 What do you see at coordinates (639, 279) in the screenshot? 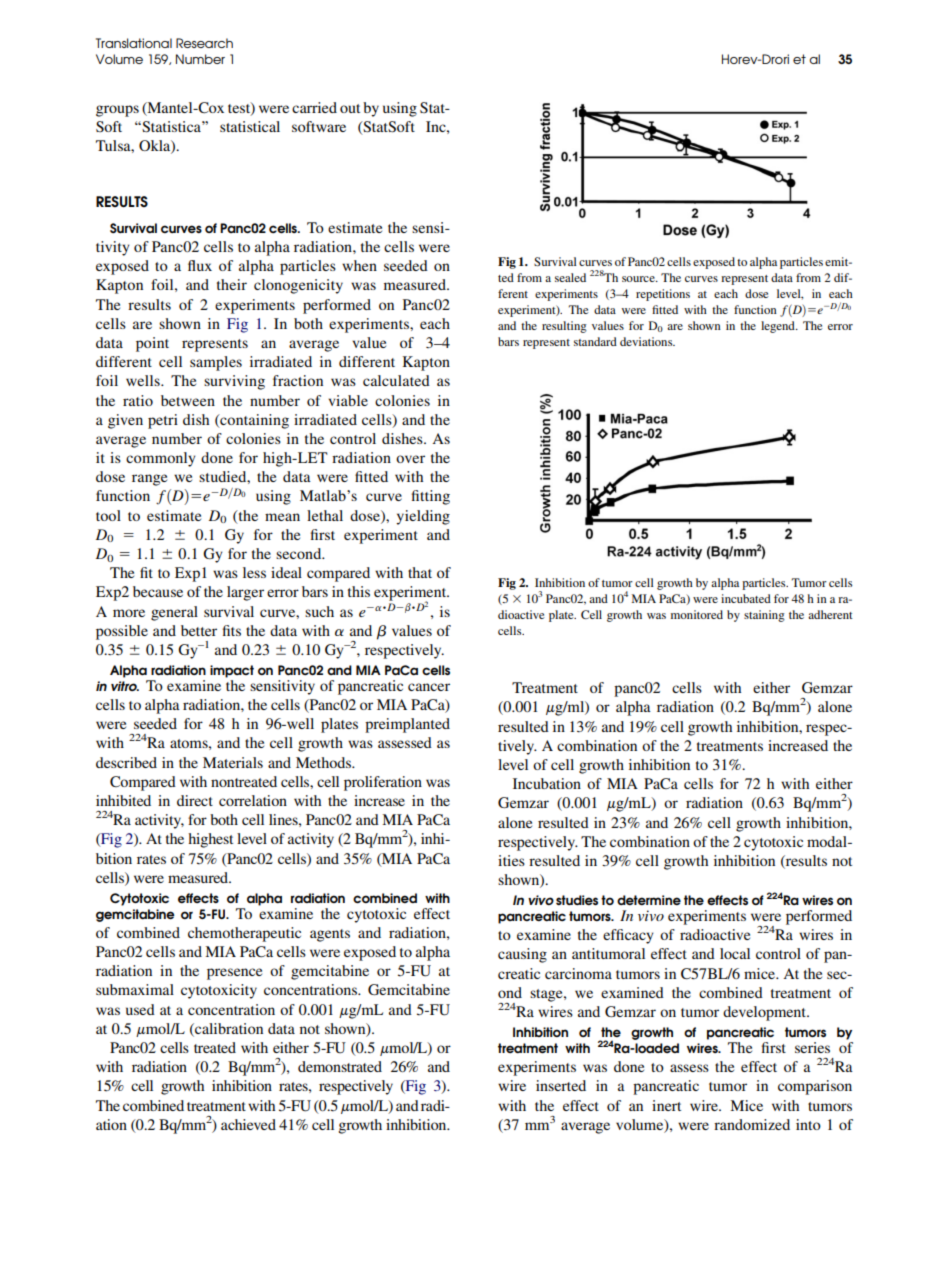
I see `source` at bounding box center [639, 279].
